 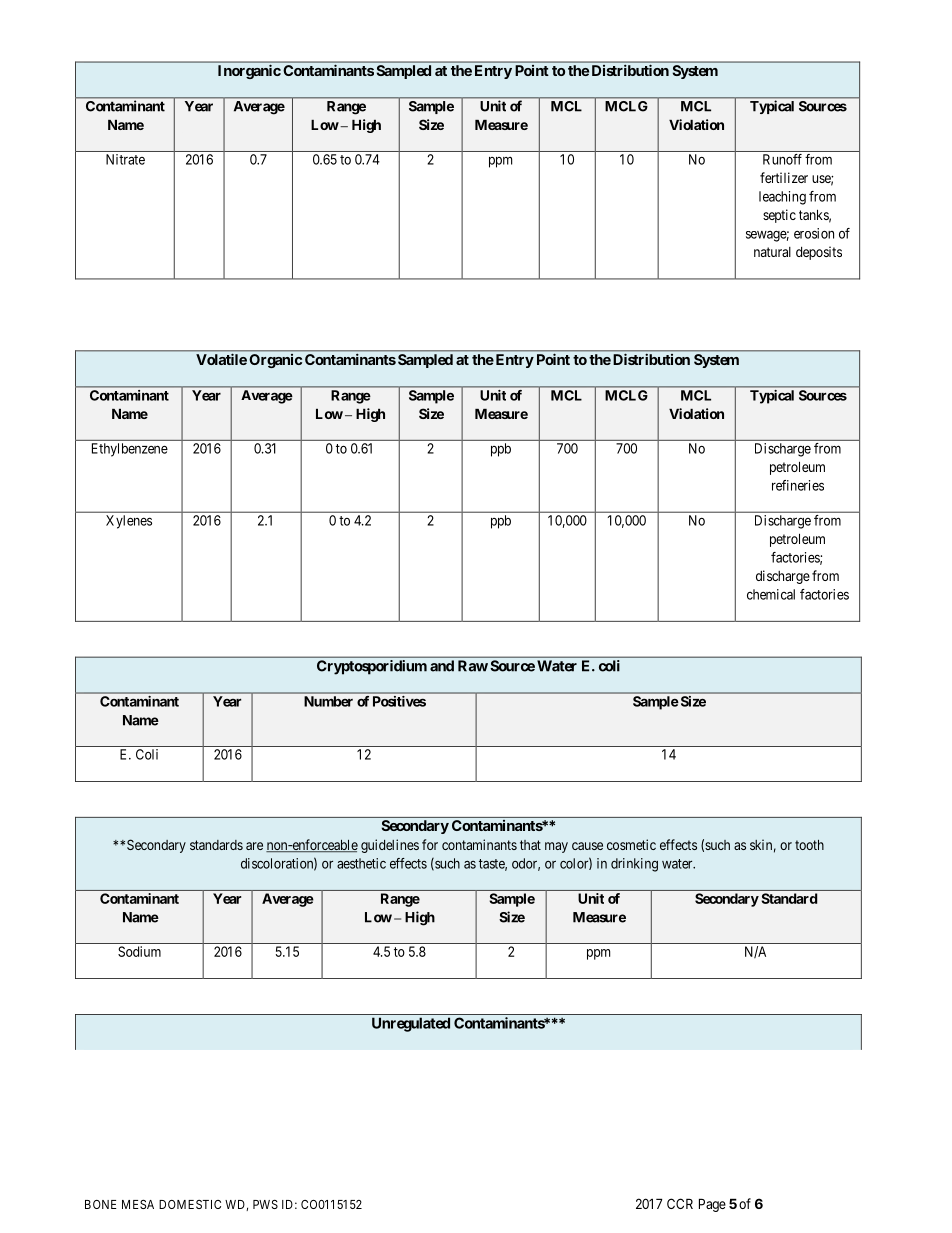 I want to click on Page, so click(x=712, y=1205).
